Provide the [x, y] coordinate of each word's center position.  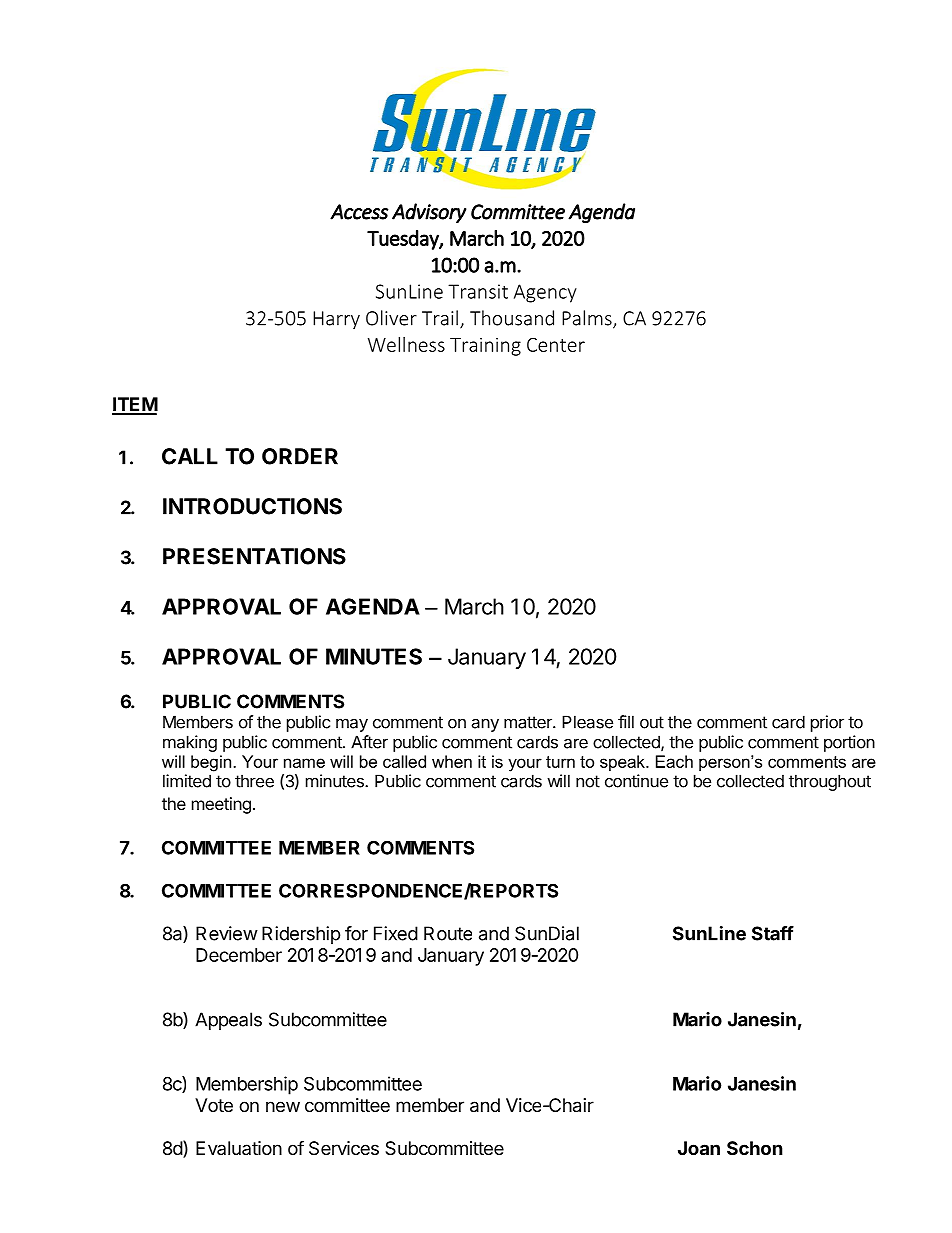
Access [359, 212]
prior [827, 723]
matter [529, 722]
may [352, 725]
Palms [588, 319]
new [283, 1106]
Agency [545, 293]
